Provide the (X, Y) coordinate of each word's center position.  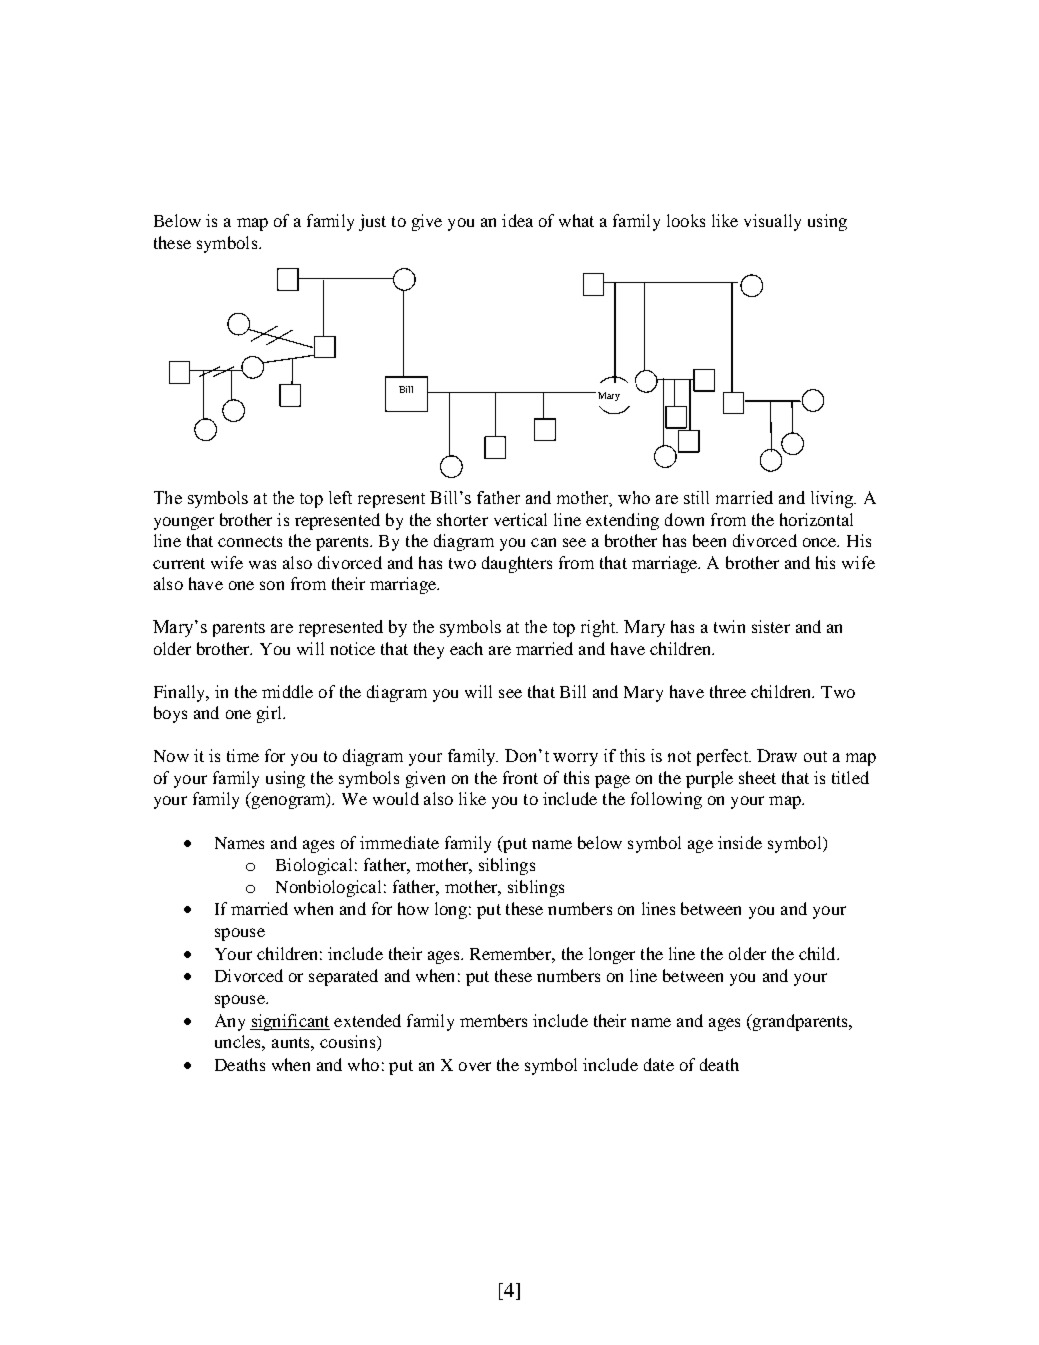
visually (772, 222)
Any (230, 1022)
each (466, 648)
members (493, 1020)
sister (771, 626)
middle (287, 691)
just (372, 222)
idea (517, 220)
